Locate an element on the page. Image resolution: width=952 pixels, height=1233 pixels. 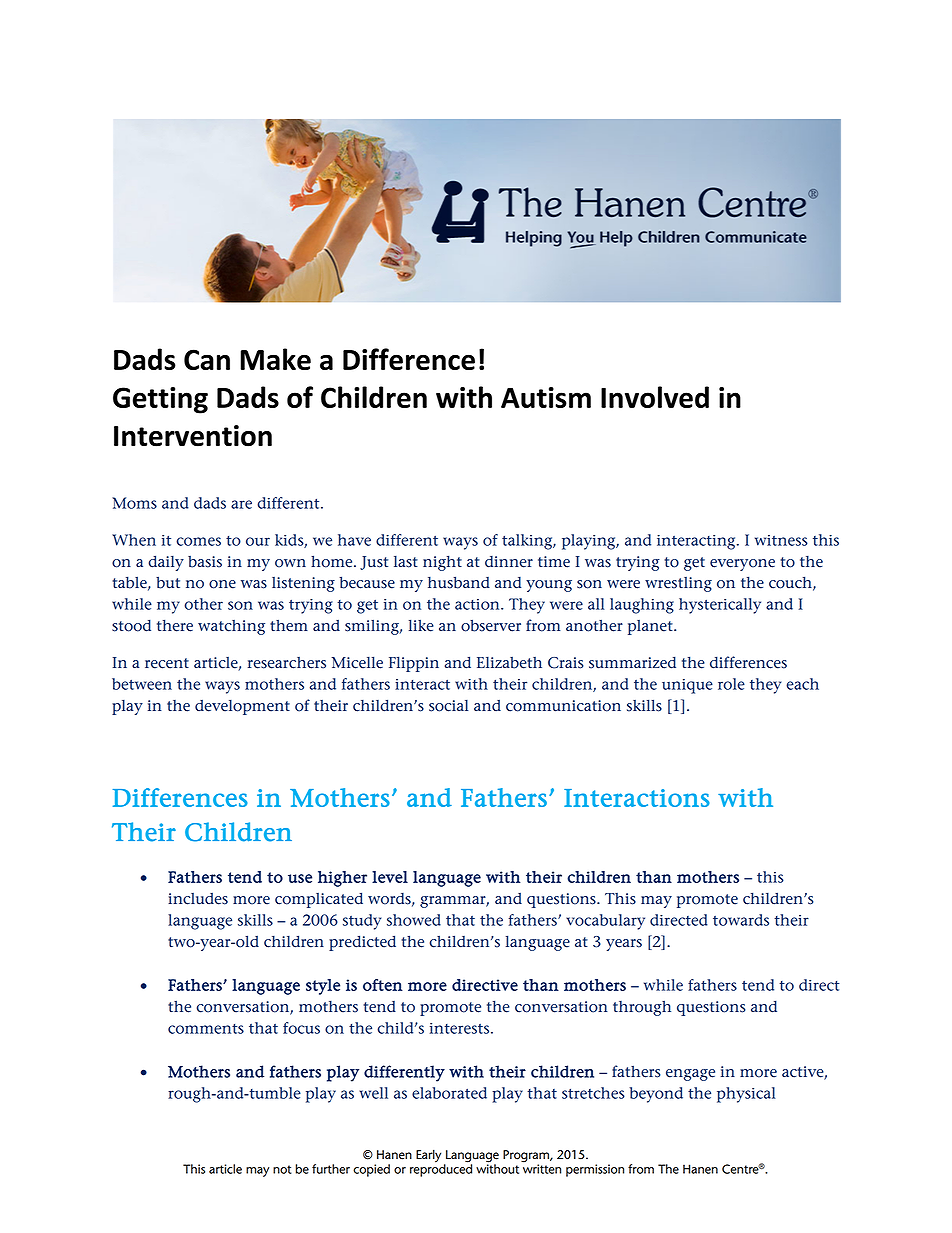
development is located at coordinates (242, 707).
